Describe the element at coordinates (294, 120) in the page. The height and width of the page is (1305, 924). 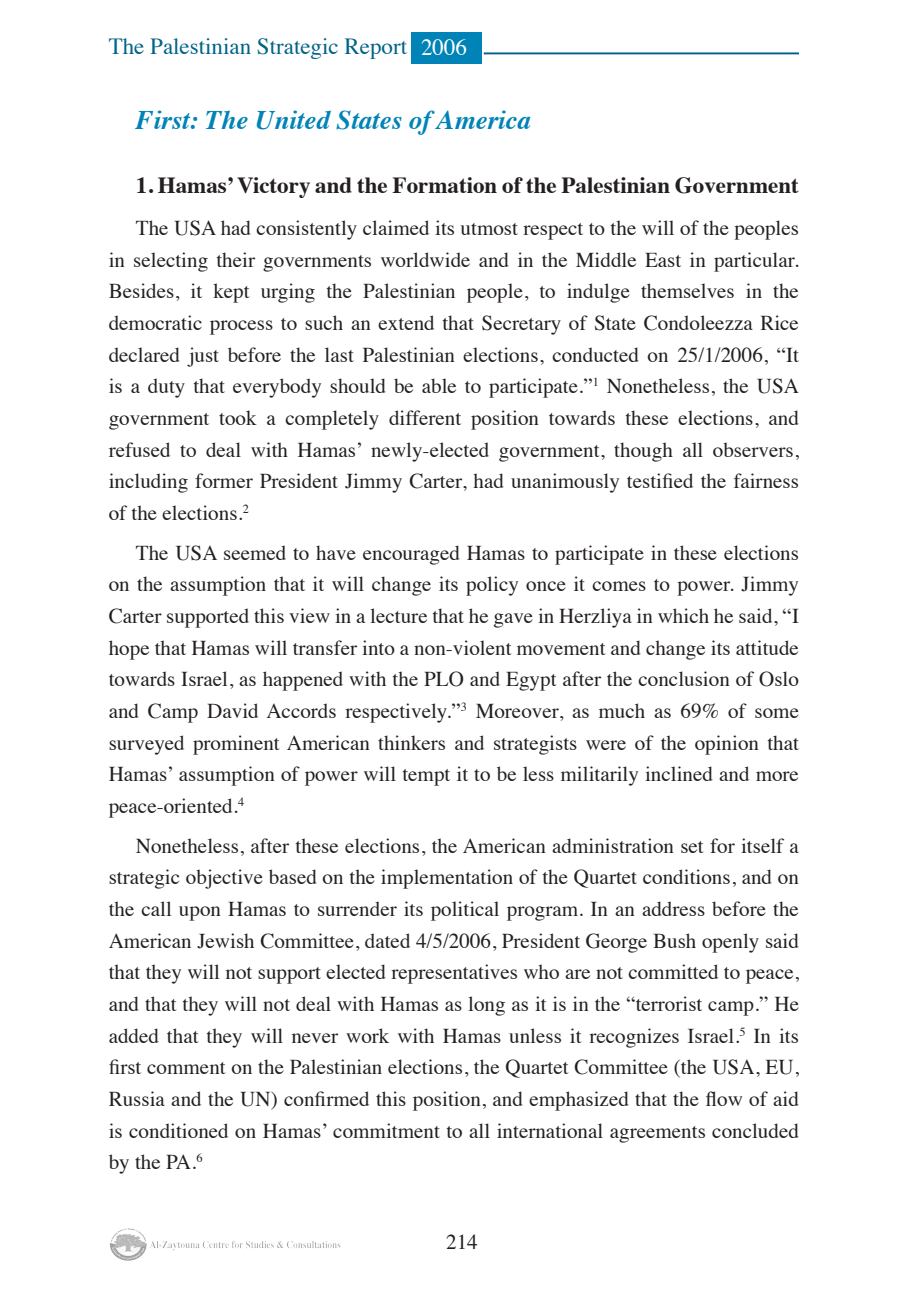
I see `United` at that location.
